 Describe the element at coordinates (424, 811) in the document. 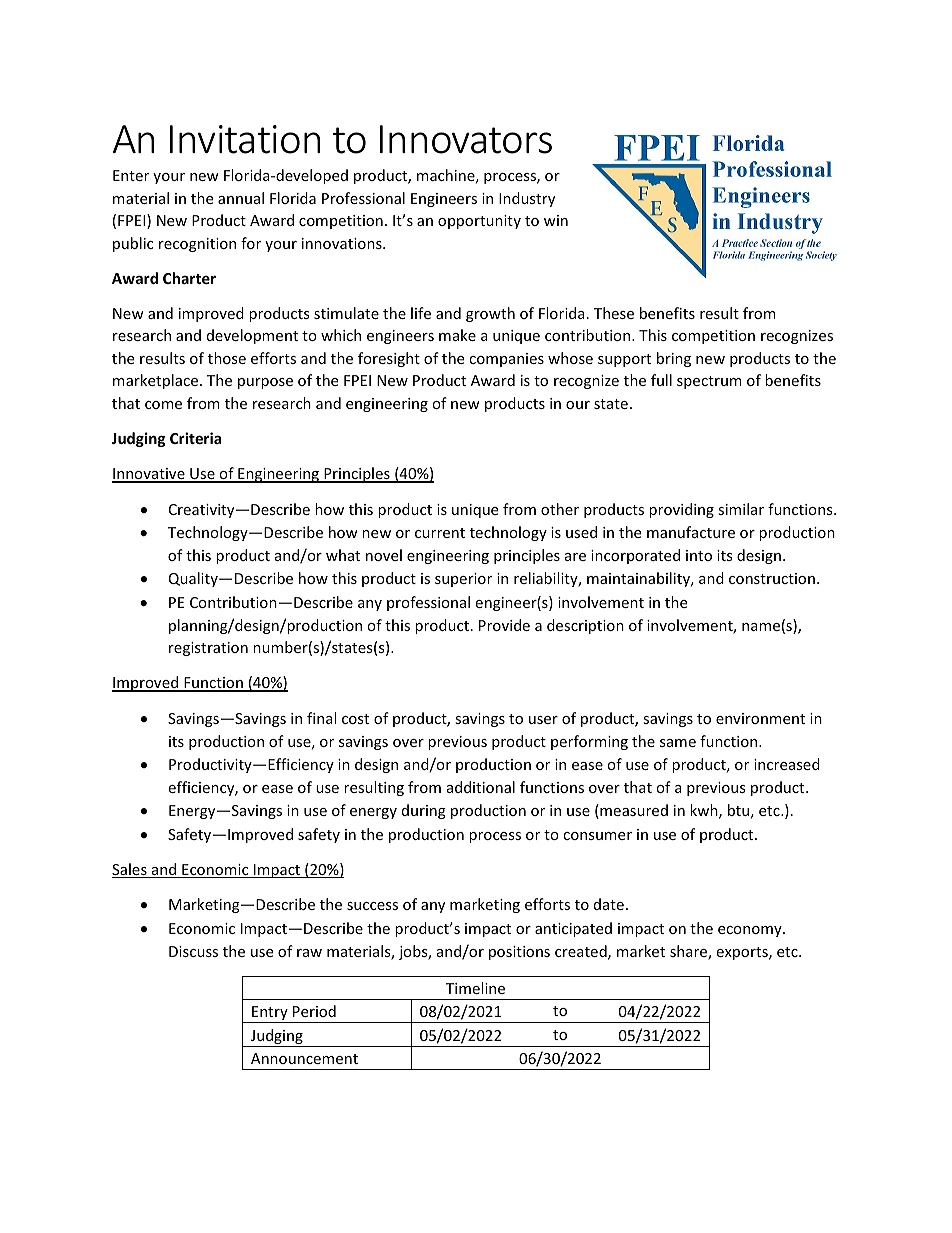

I see `during` at that location.
